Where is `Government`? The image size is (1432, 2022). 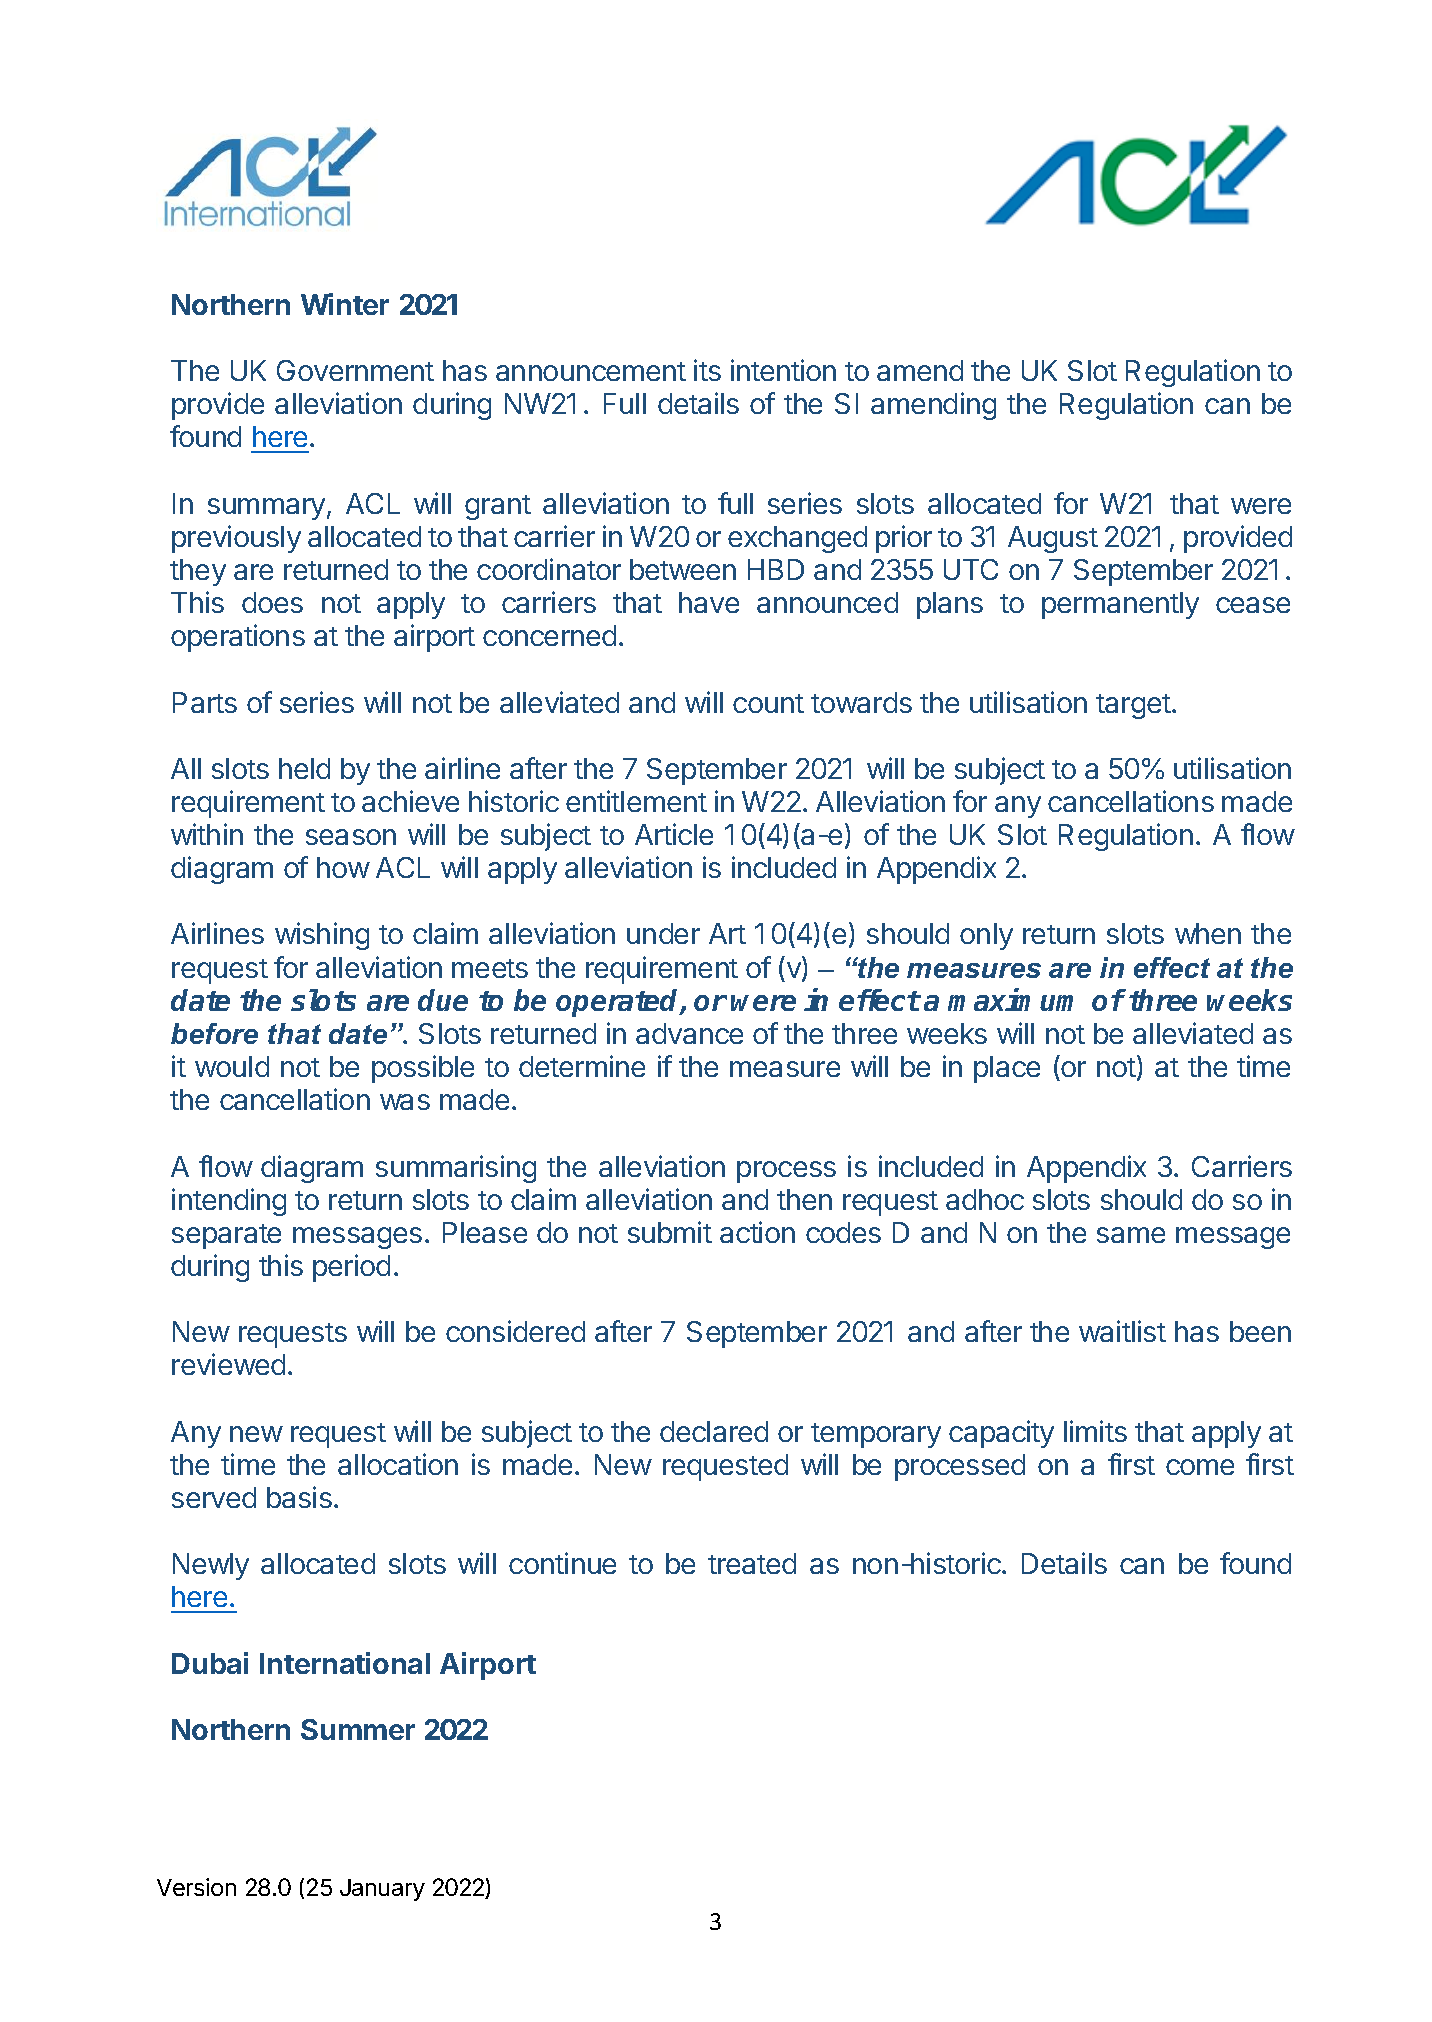 Government is located at coordinates (355, 370).
